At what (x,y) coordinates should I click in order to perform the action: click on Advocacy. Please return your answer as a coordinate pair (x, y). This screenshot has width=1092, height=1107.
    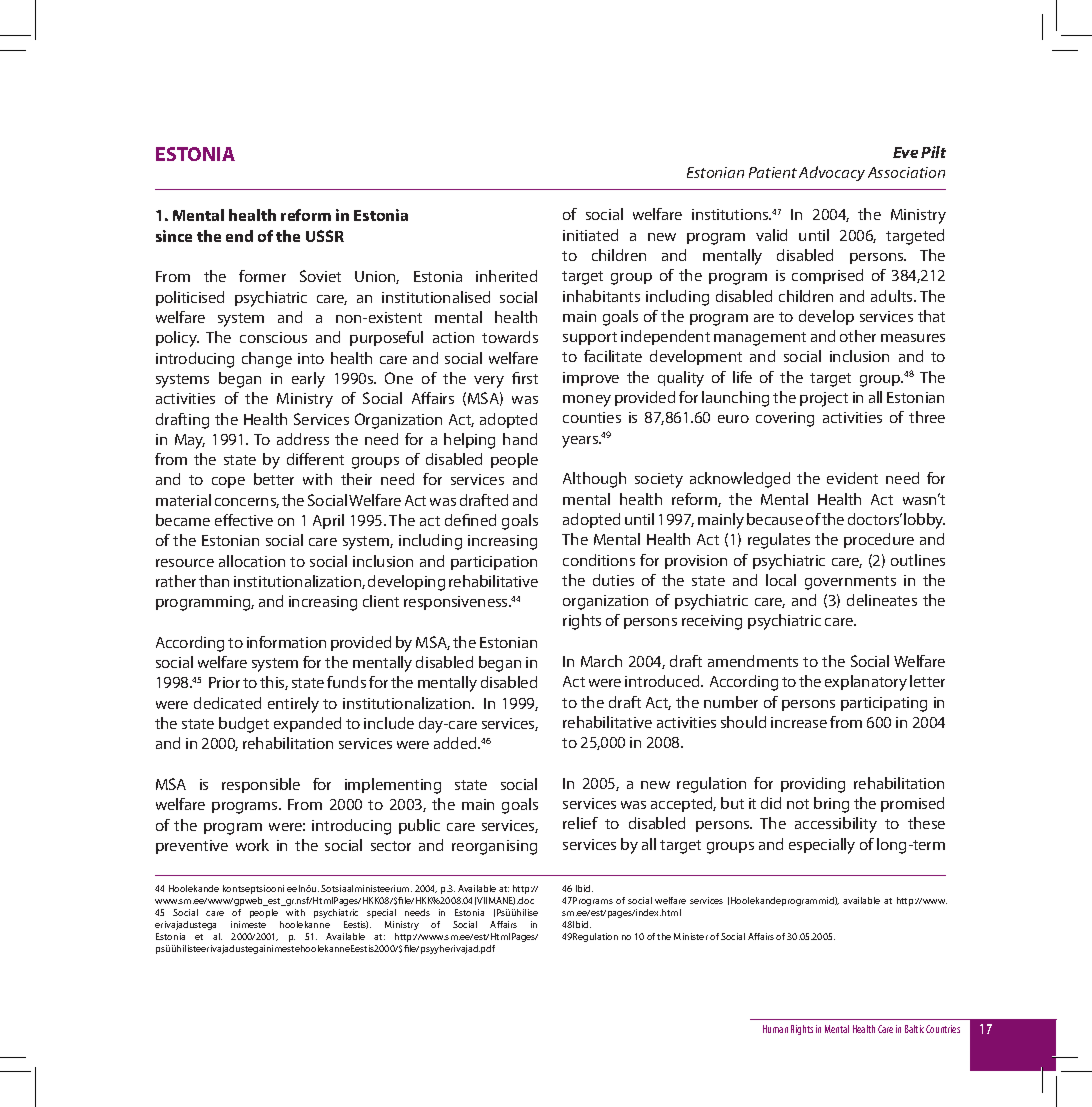
    Looking at the image, I should click on (832, 173).
